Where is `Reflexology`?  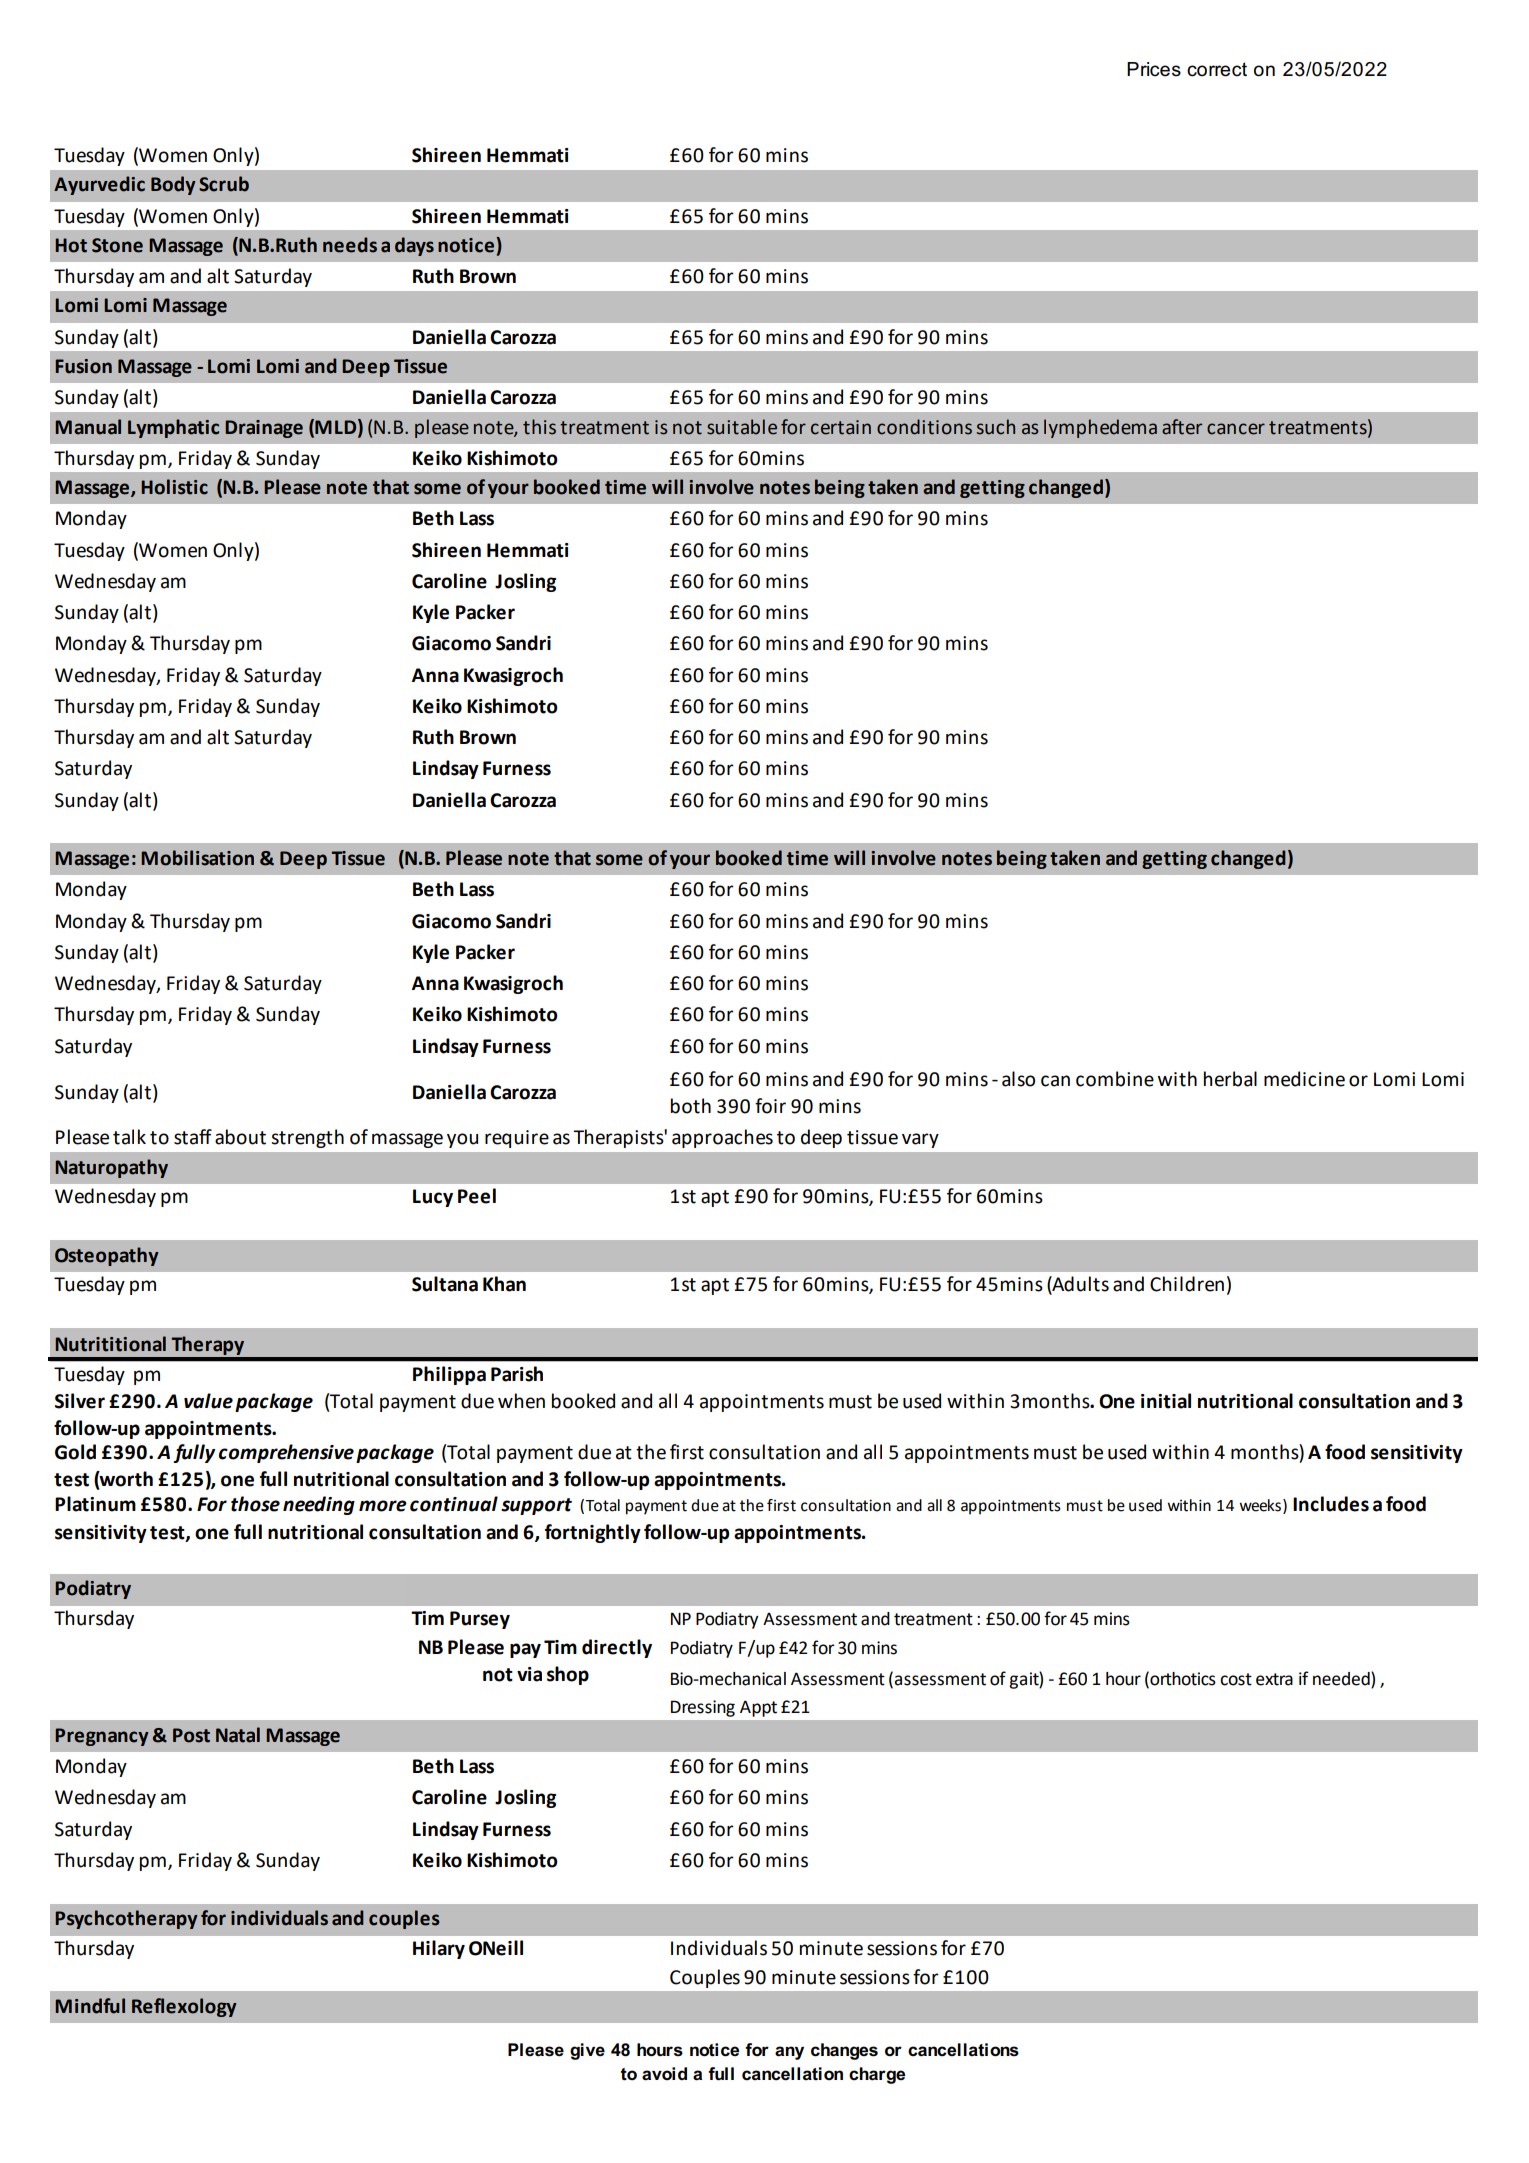 Reflexology is located at coordinates (184, 2007).
